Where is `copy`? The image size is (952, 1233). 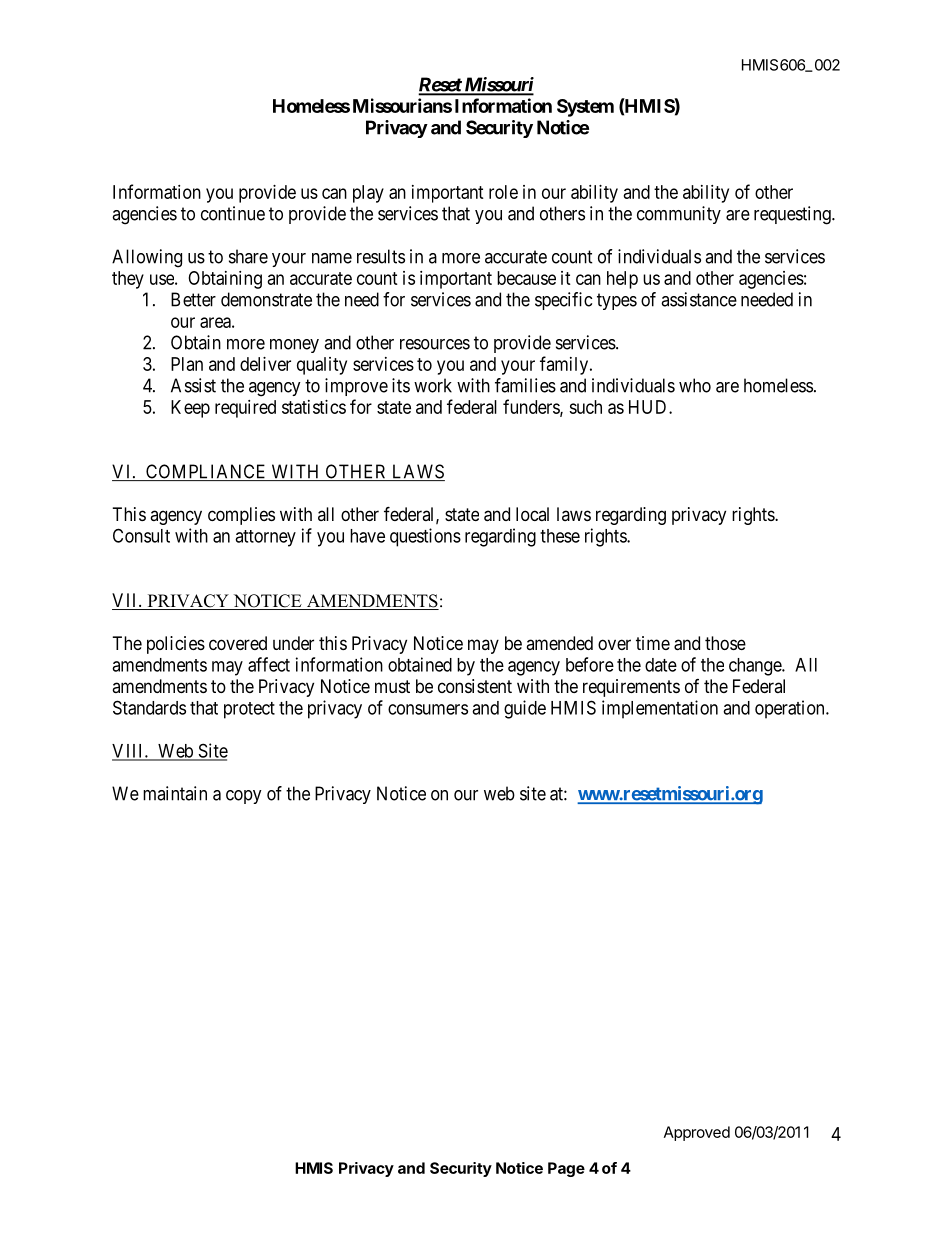 copy is located at coordinates (244, 797).
